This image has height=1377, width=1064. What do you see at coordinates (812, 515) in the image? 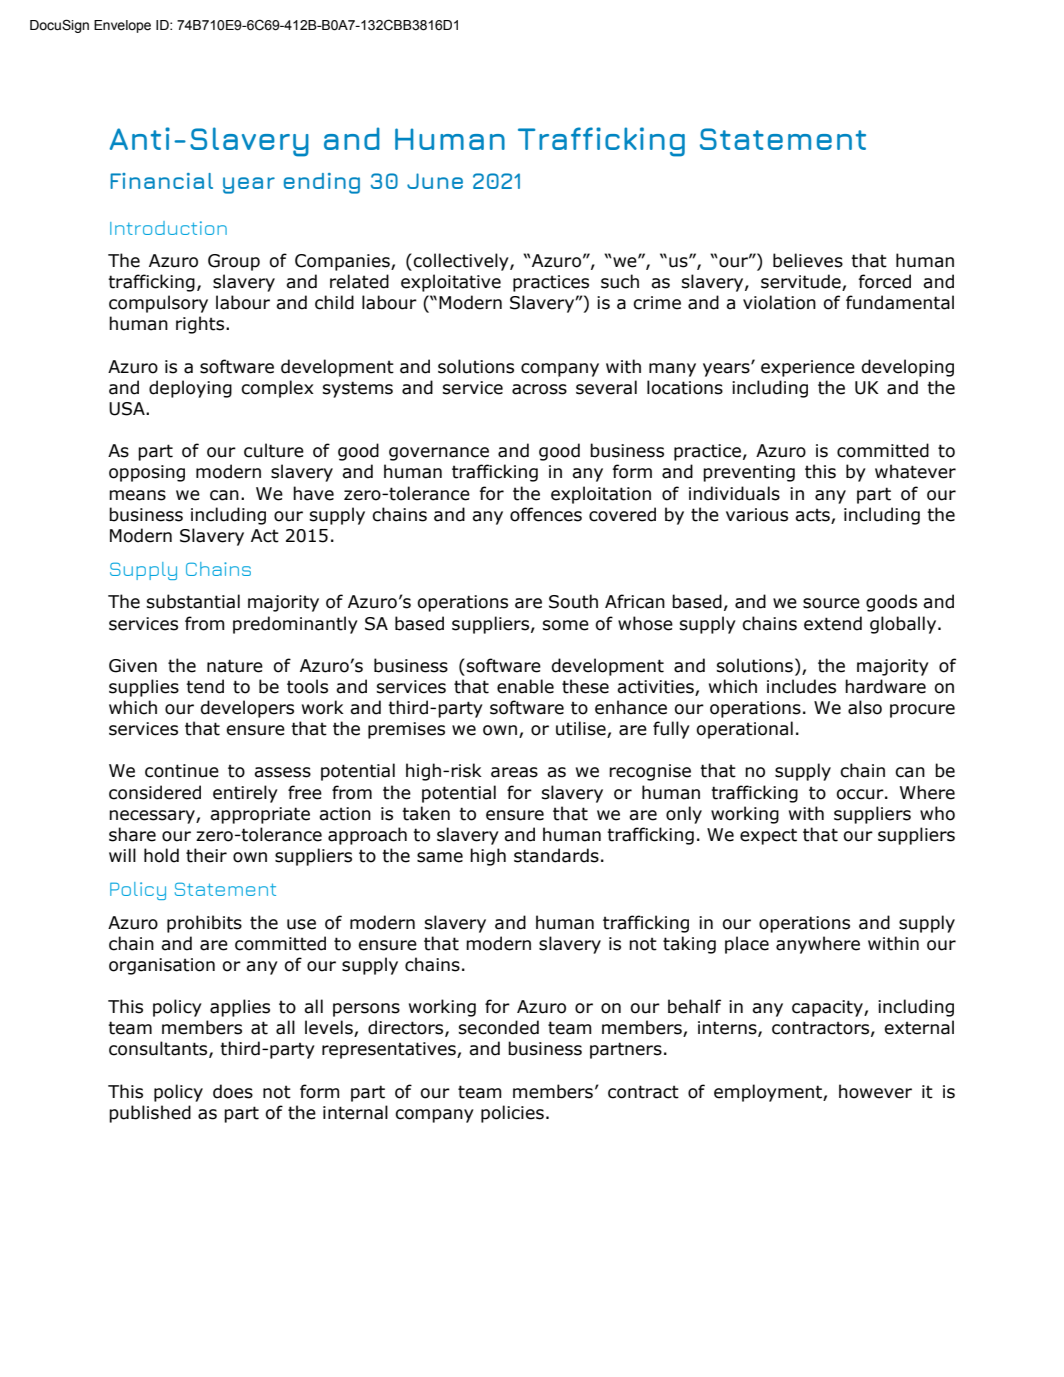
I see `acts` at bounding box center [812, 515].
